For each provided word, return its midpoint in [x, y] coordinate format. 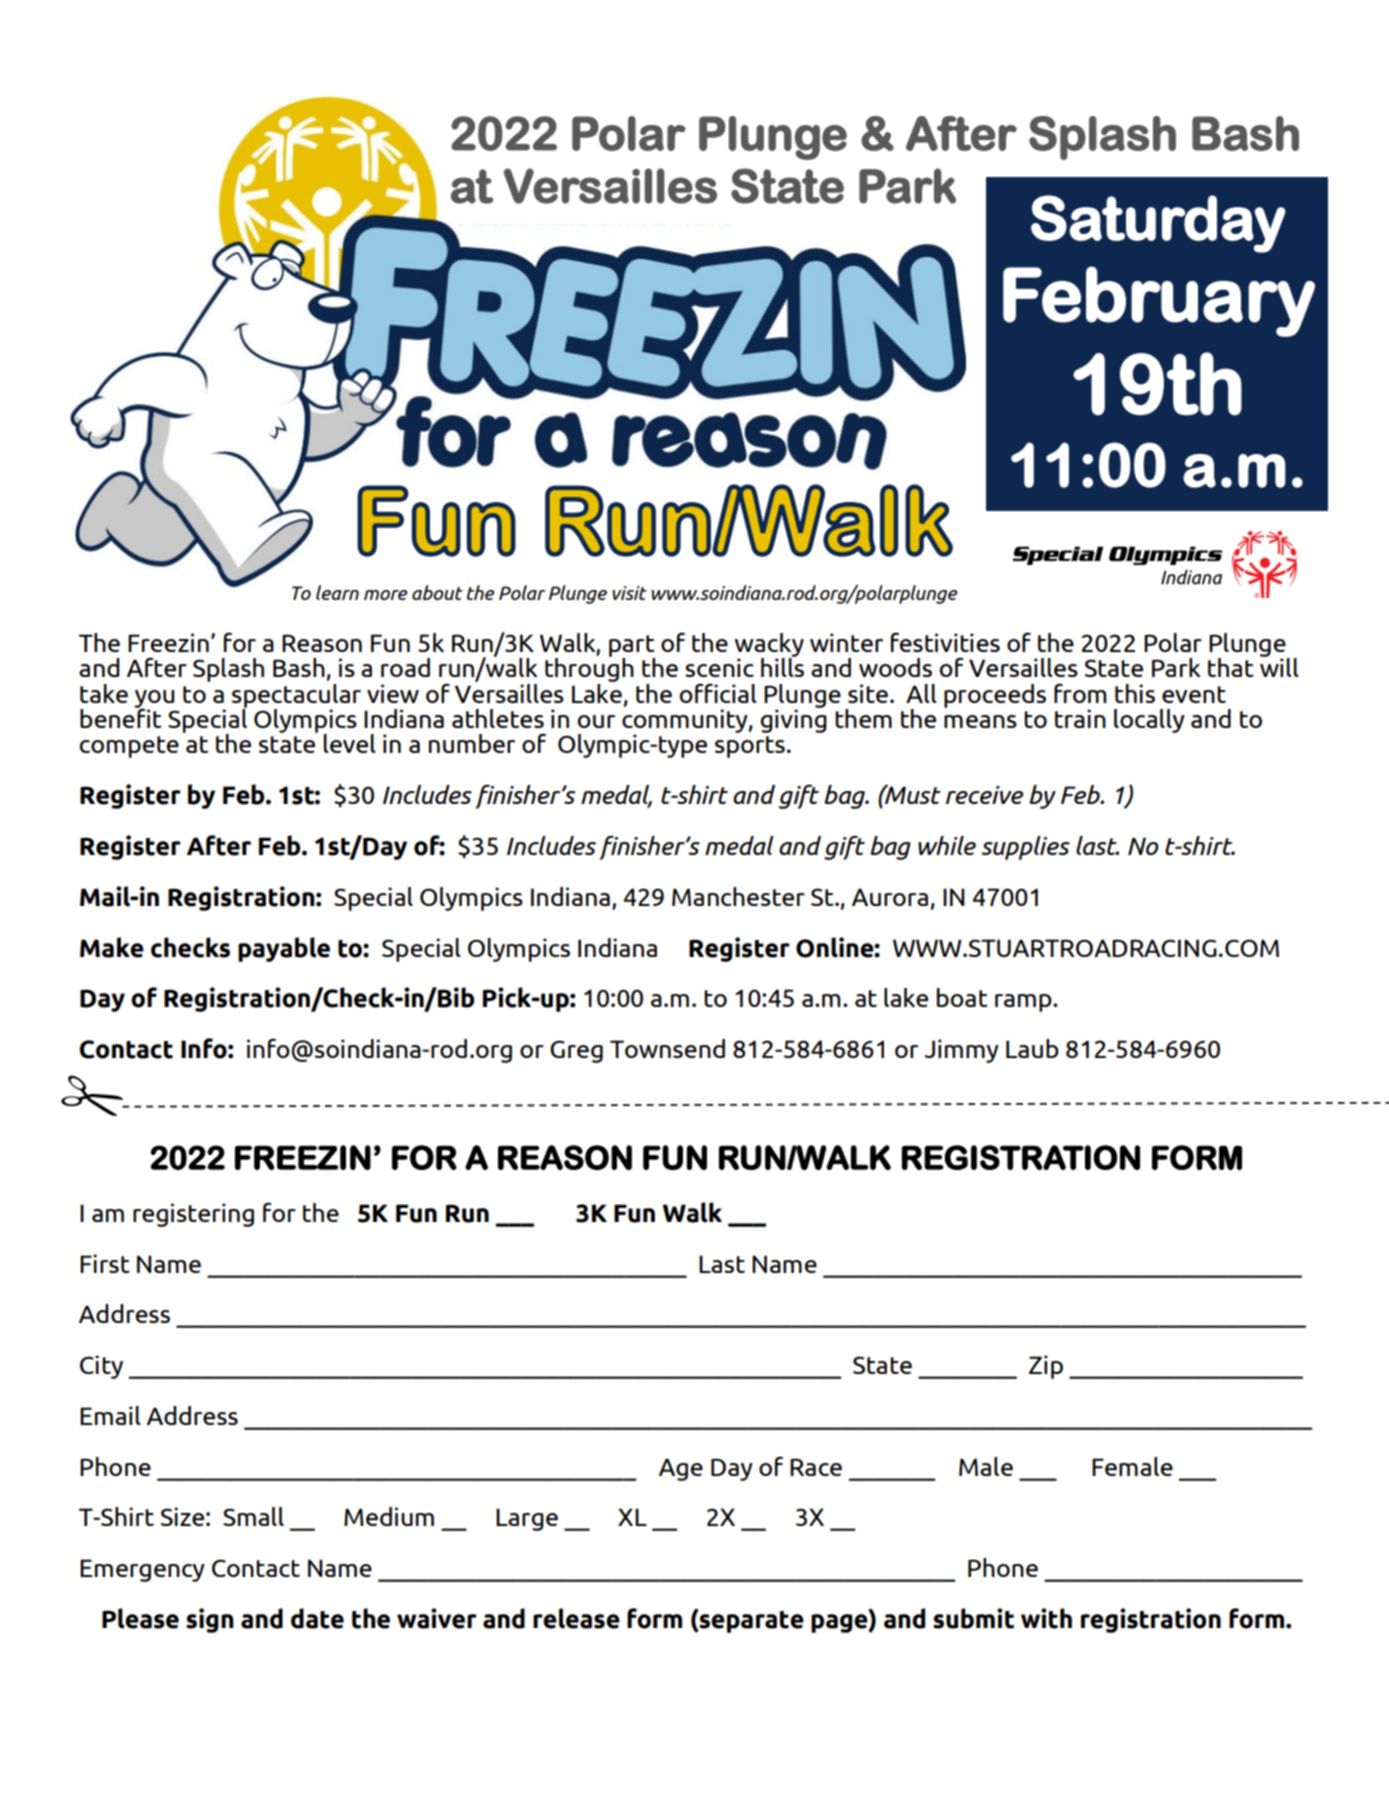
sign [210, 1620]
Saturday [1158, 224]
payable [284, 949]
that [1231, 667]
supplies [1025, 848]
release [576, 1618]
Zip [1046, 1367]
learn [337, 592]
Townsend [667, 1048]
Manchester [738, 896]
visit [629, 593]
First [105, 1263]
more [386, 595]
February [1159, 301]
